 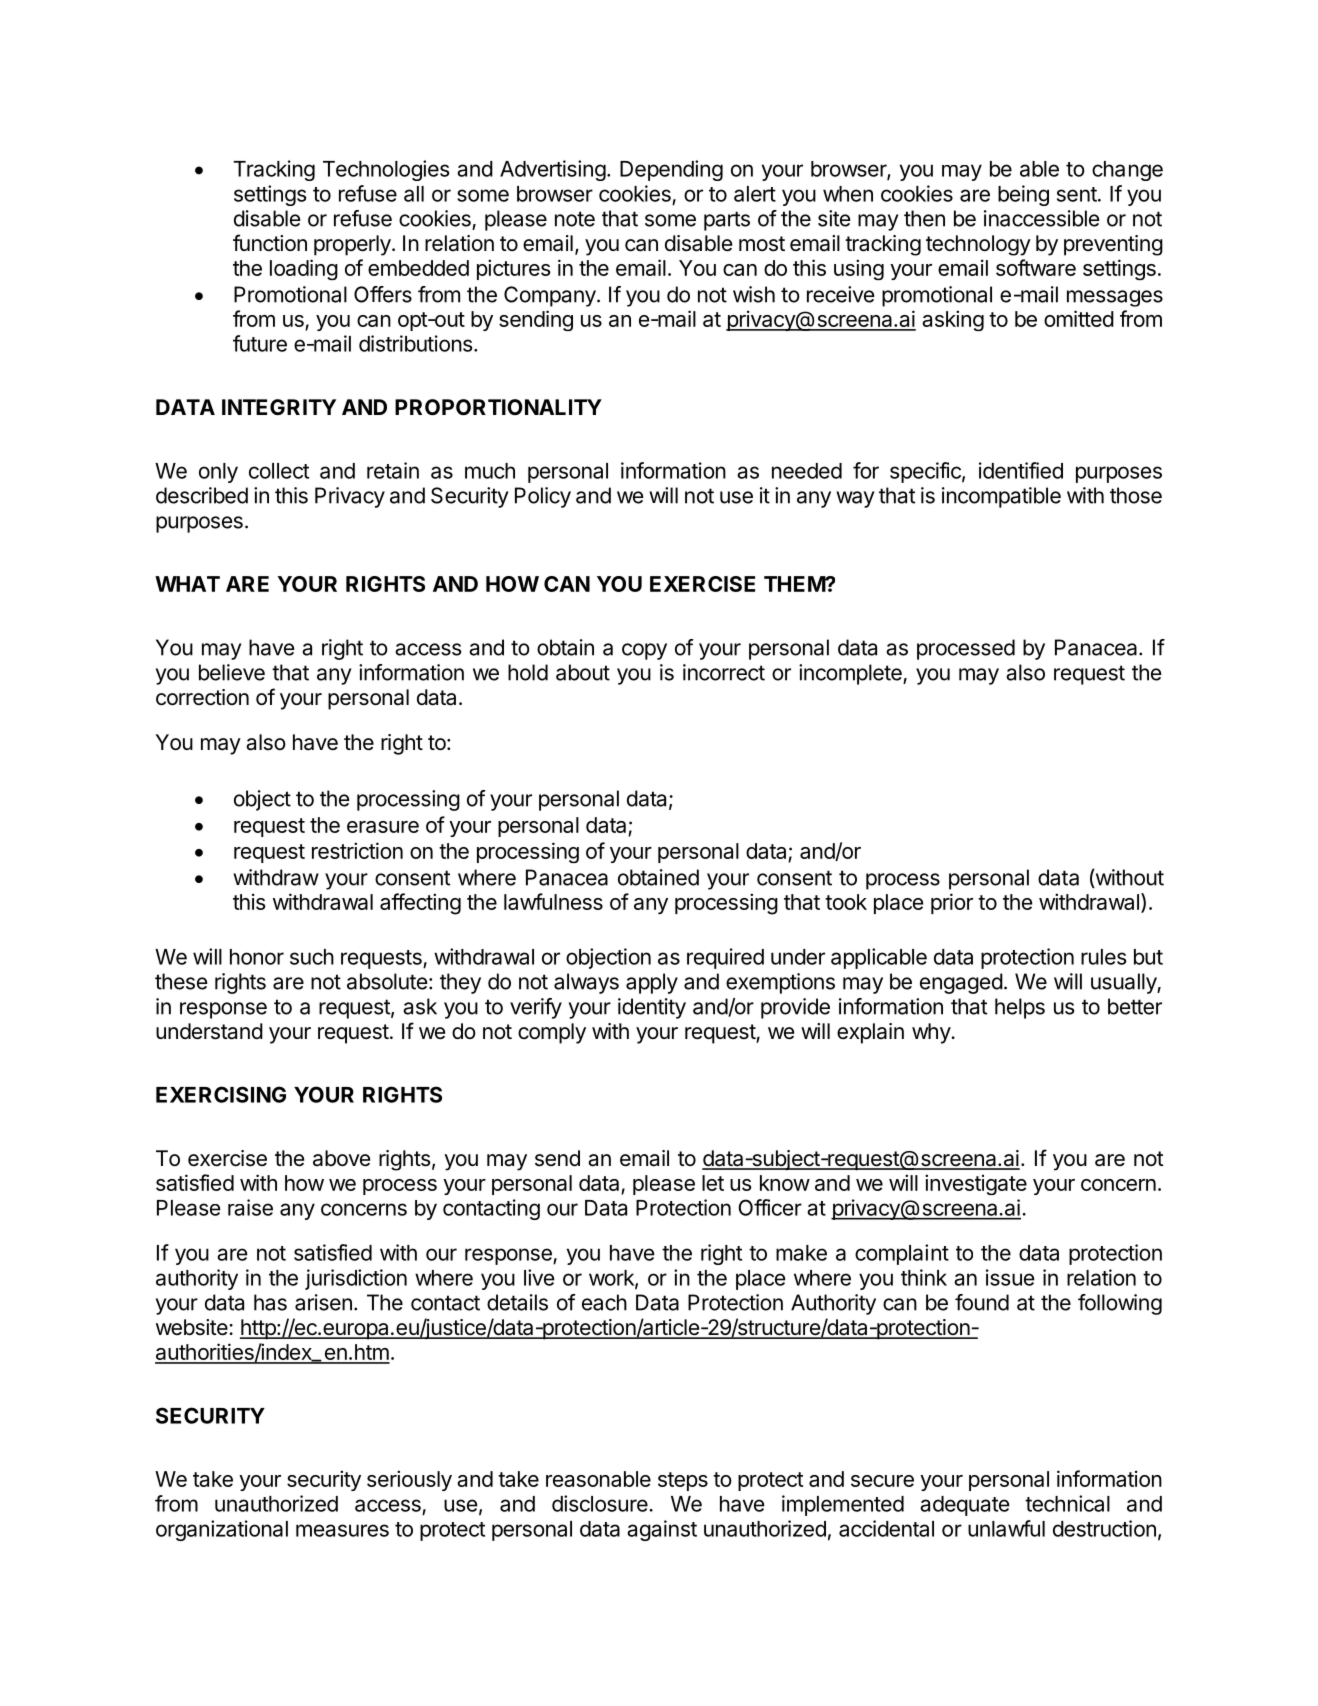 I want to click on incomplete, so click(x=851, y=674).
